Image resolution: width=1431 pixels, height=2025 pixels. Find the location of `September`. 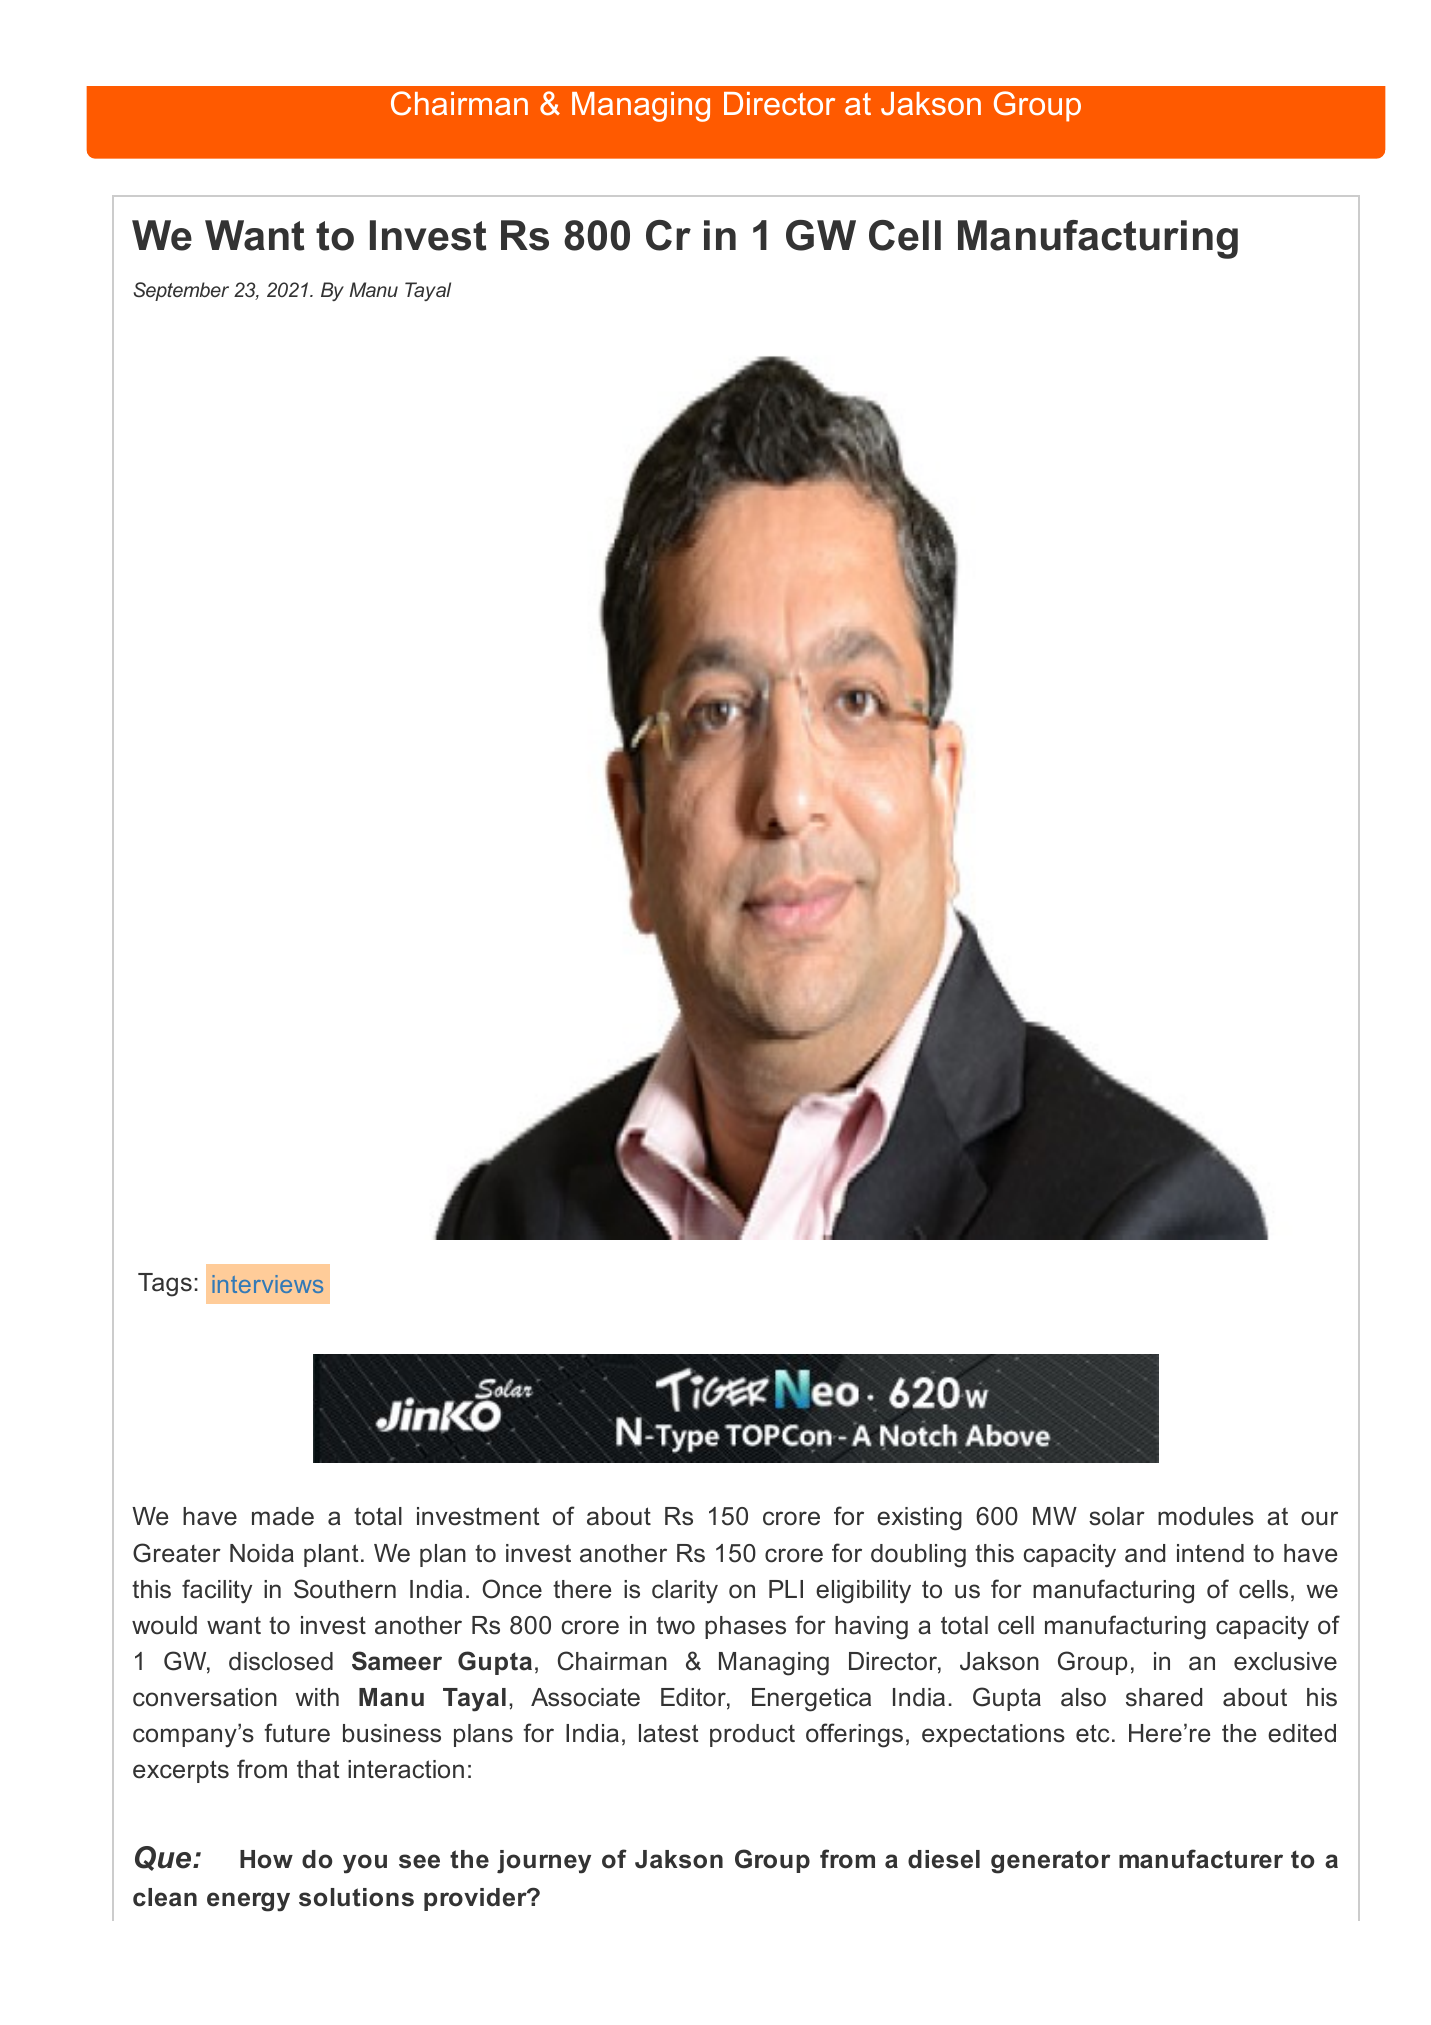

September is located at coordinates (181, 291).
